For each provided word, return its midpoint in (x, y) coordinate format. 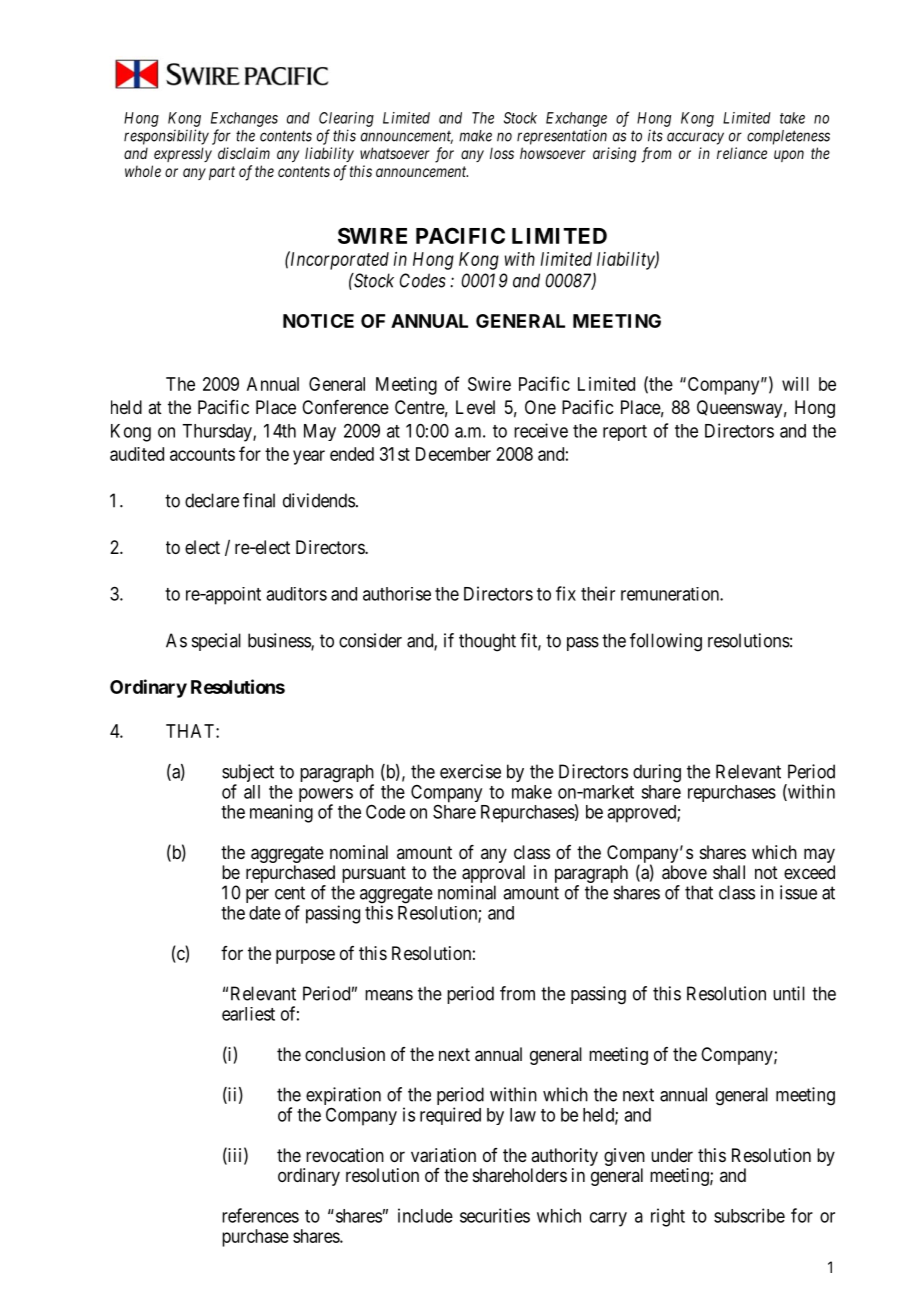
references (260, 1215)
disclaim (244, 153)
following (666, 642)
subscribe (749, 1215)
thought (487, 642)
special (216, 642)
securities (495, 1215)
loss (502, 153)
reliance (742, 153)
